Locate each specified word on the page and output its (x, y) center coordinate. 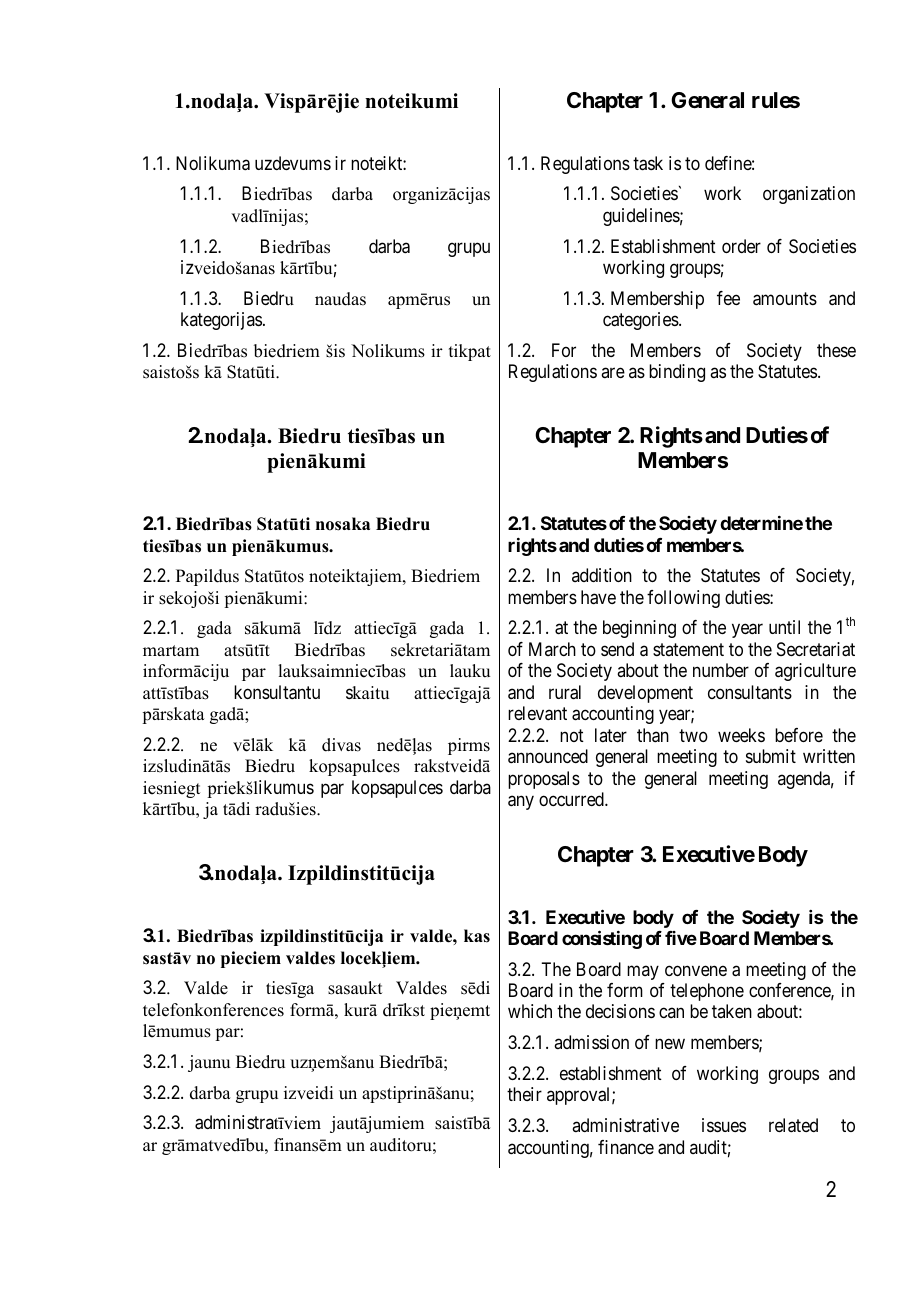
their (524, 1094)
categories (641, 321)
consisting (602, 939)
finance (626, 1147)
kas (477, 936)
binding (677, 373)
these (836, 350)
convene (696, 970)
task (648, 163)
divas (341, 745)
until (784, 627)
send (617, 649)
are (613, 373)
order (741, 246)
